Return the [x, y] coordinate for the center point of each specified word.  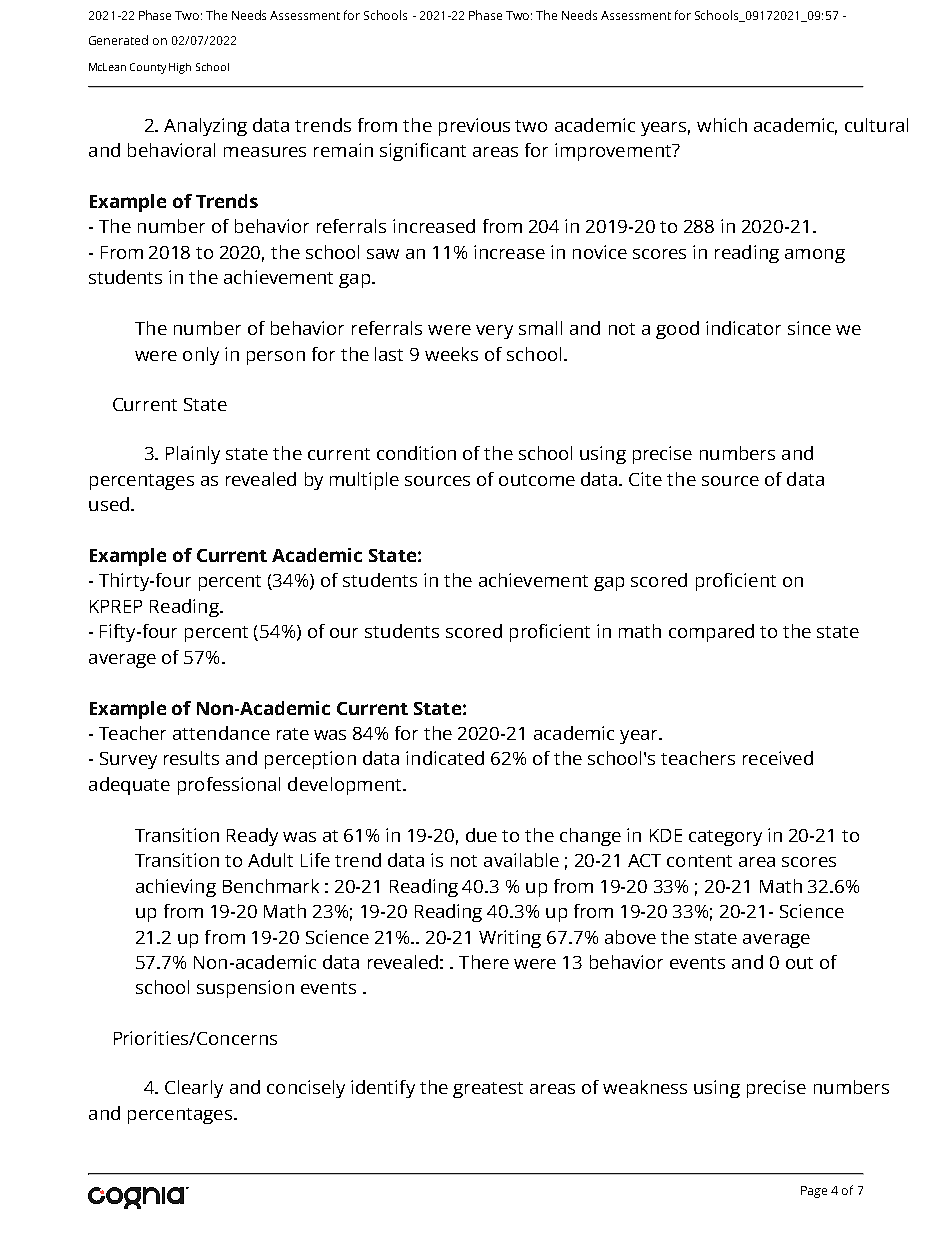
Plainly [193, 455]
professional [229, 786]
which [722, 125]
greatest [488, 1090]
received [778, 758]
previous [474, 127]
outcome [537, 480]
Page [814, 1192]
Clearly [194, 1089]
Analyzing [205, 127]
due [481, 835]
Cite [645, 479]
